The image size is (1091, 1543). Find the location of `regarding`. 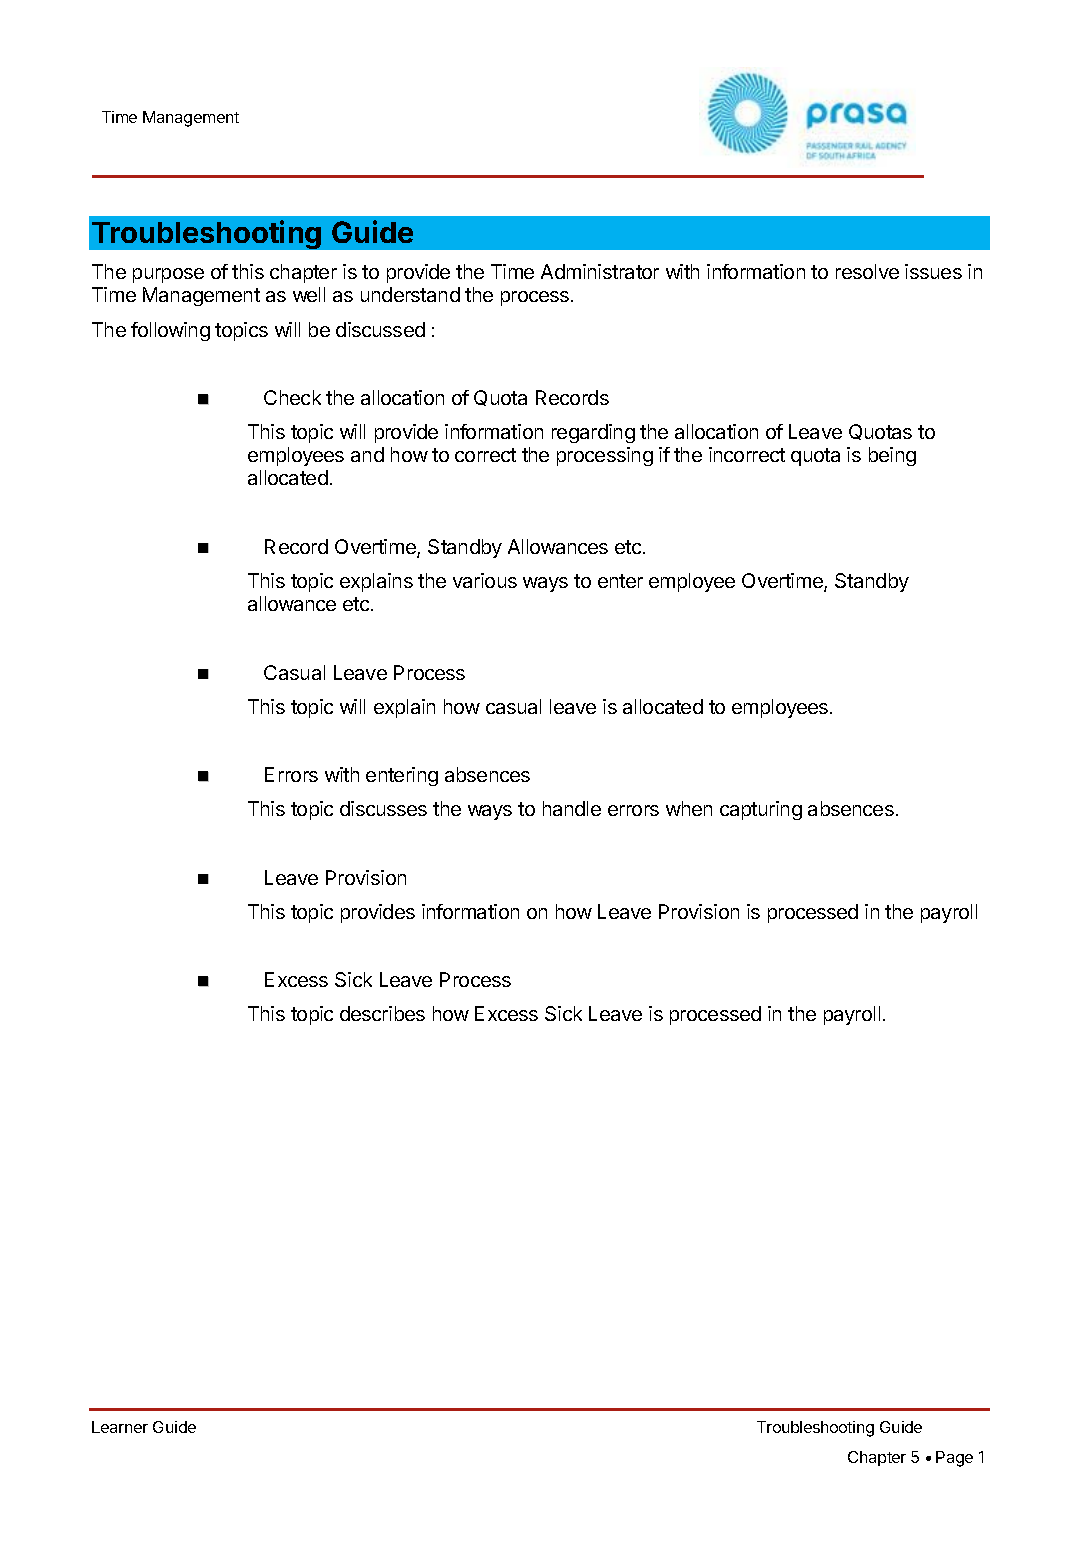

regarding is located at coordinates (593, 433).
